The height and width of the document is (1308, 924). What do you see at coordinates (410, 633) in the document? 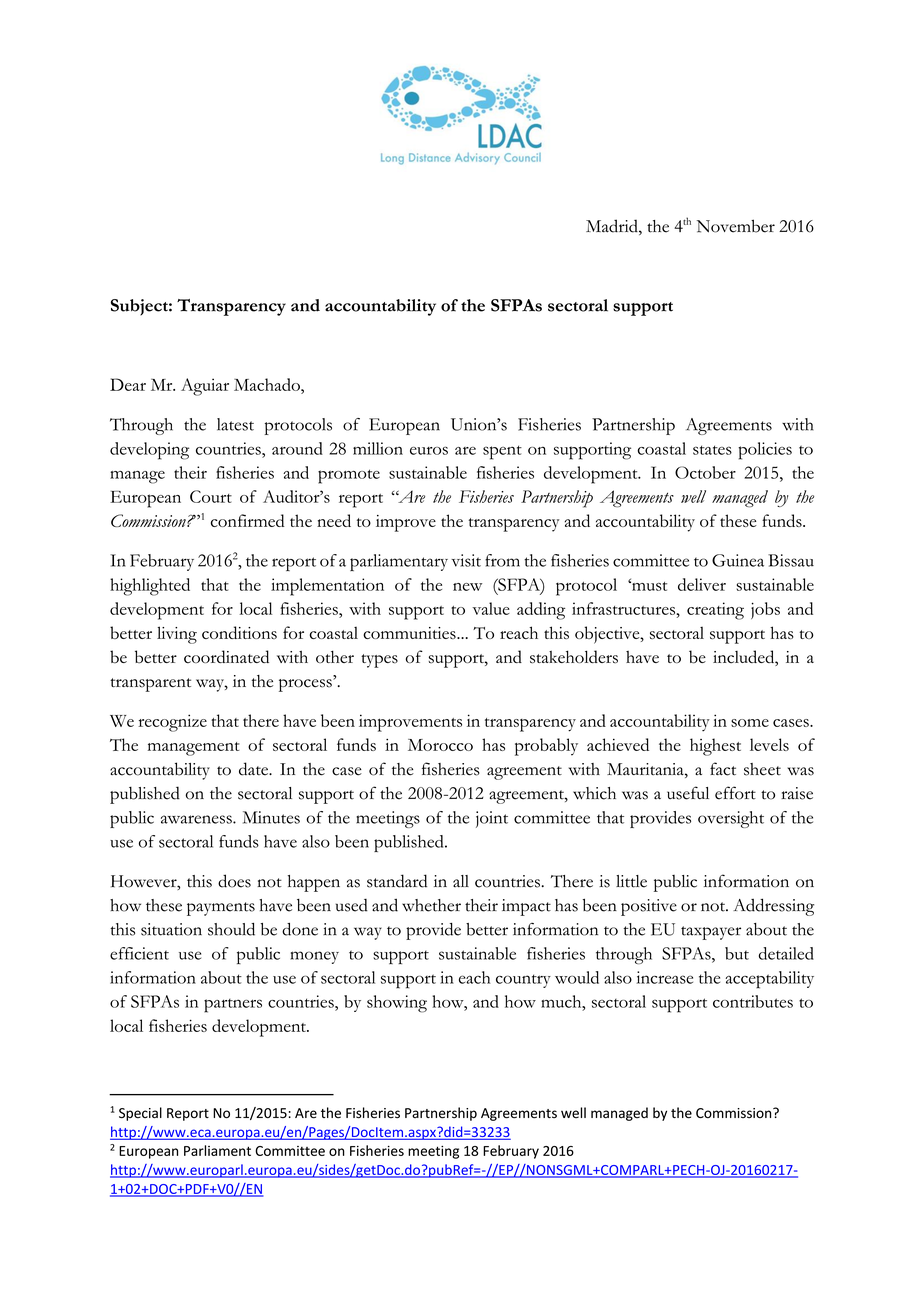
I see `communities` at bounding box center [410, 633].
